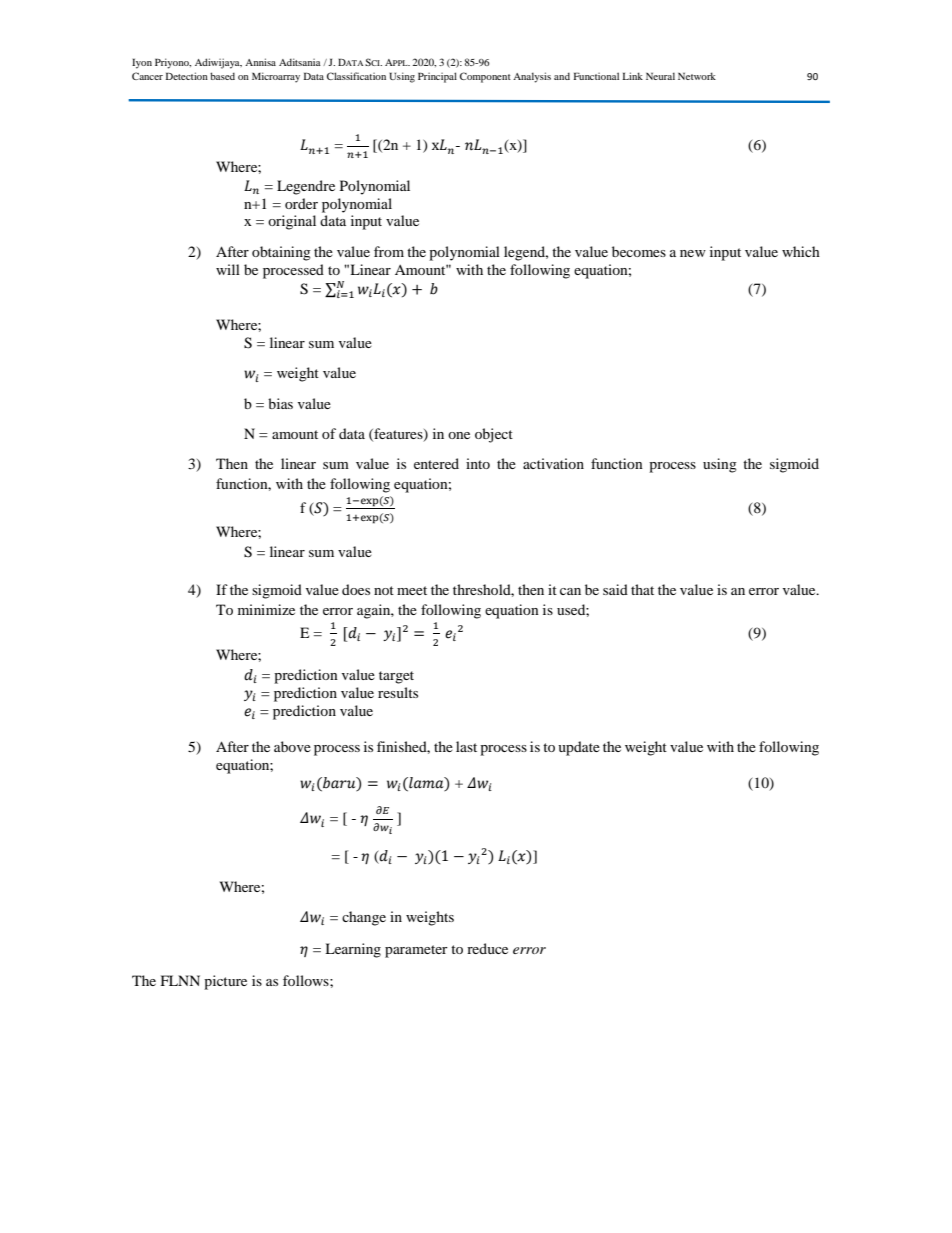 The image size is (952, 1233). I want to click on that, so click(642, 589).
